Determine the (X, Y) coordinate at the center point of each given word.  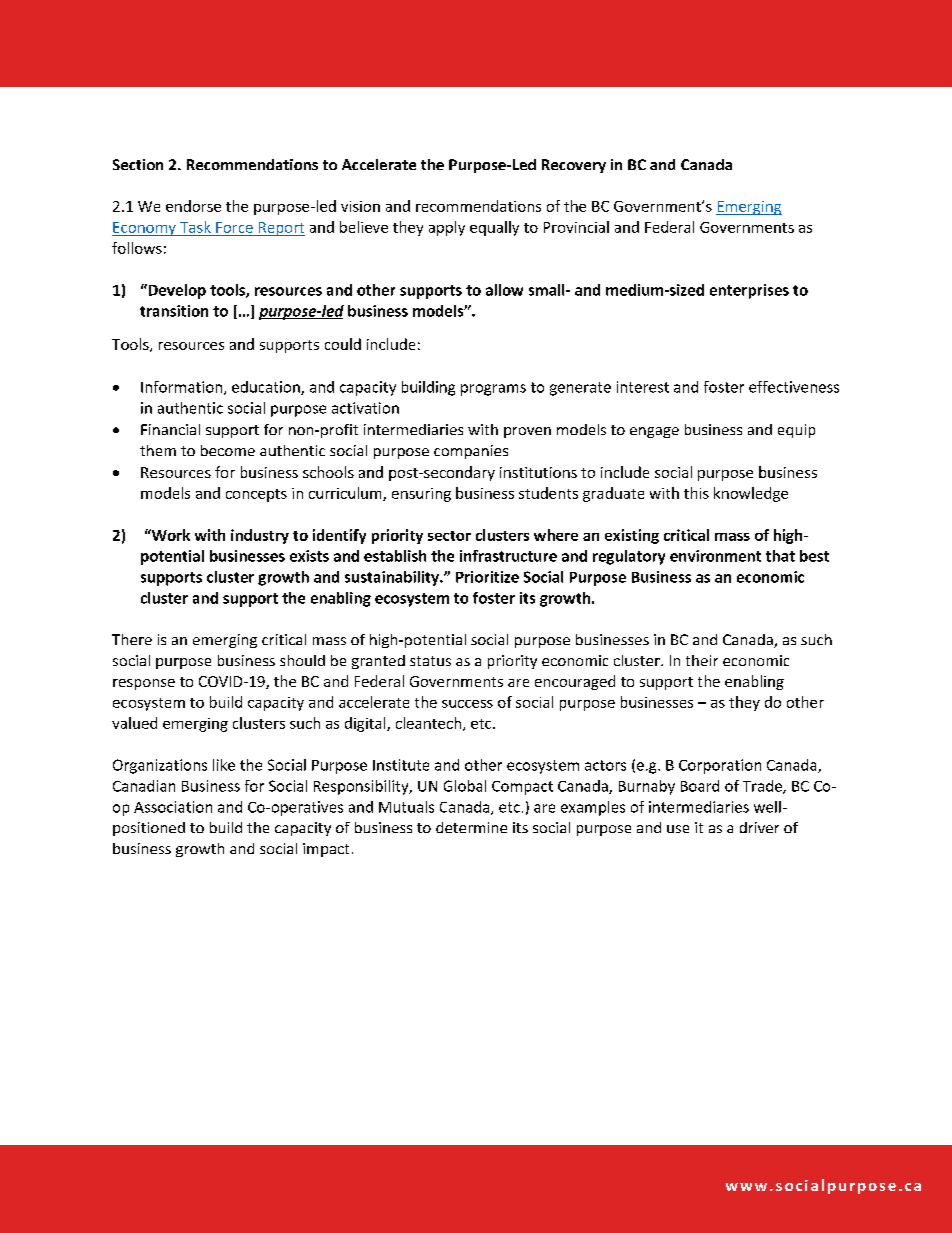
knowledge (751, 494)
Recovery (574, 166)
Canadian (144, 786)
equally (494, 228)
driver (759, 827)
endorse (193, 206)
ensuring (421, 495)
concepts (256, 495)
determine (471, 827)
